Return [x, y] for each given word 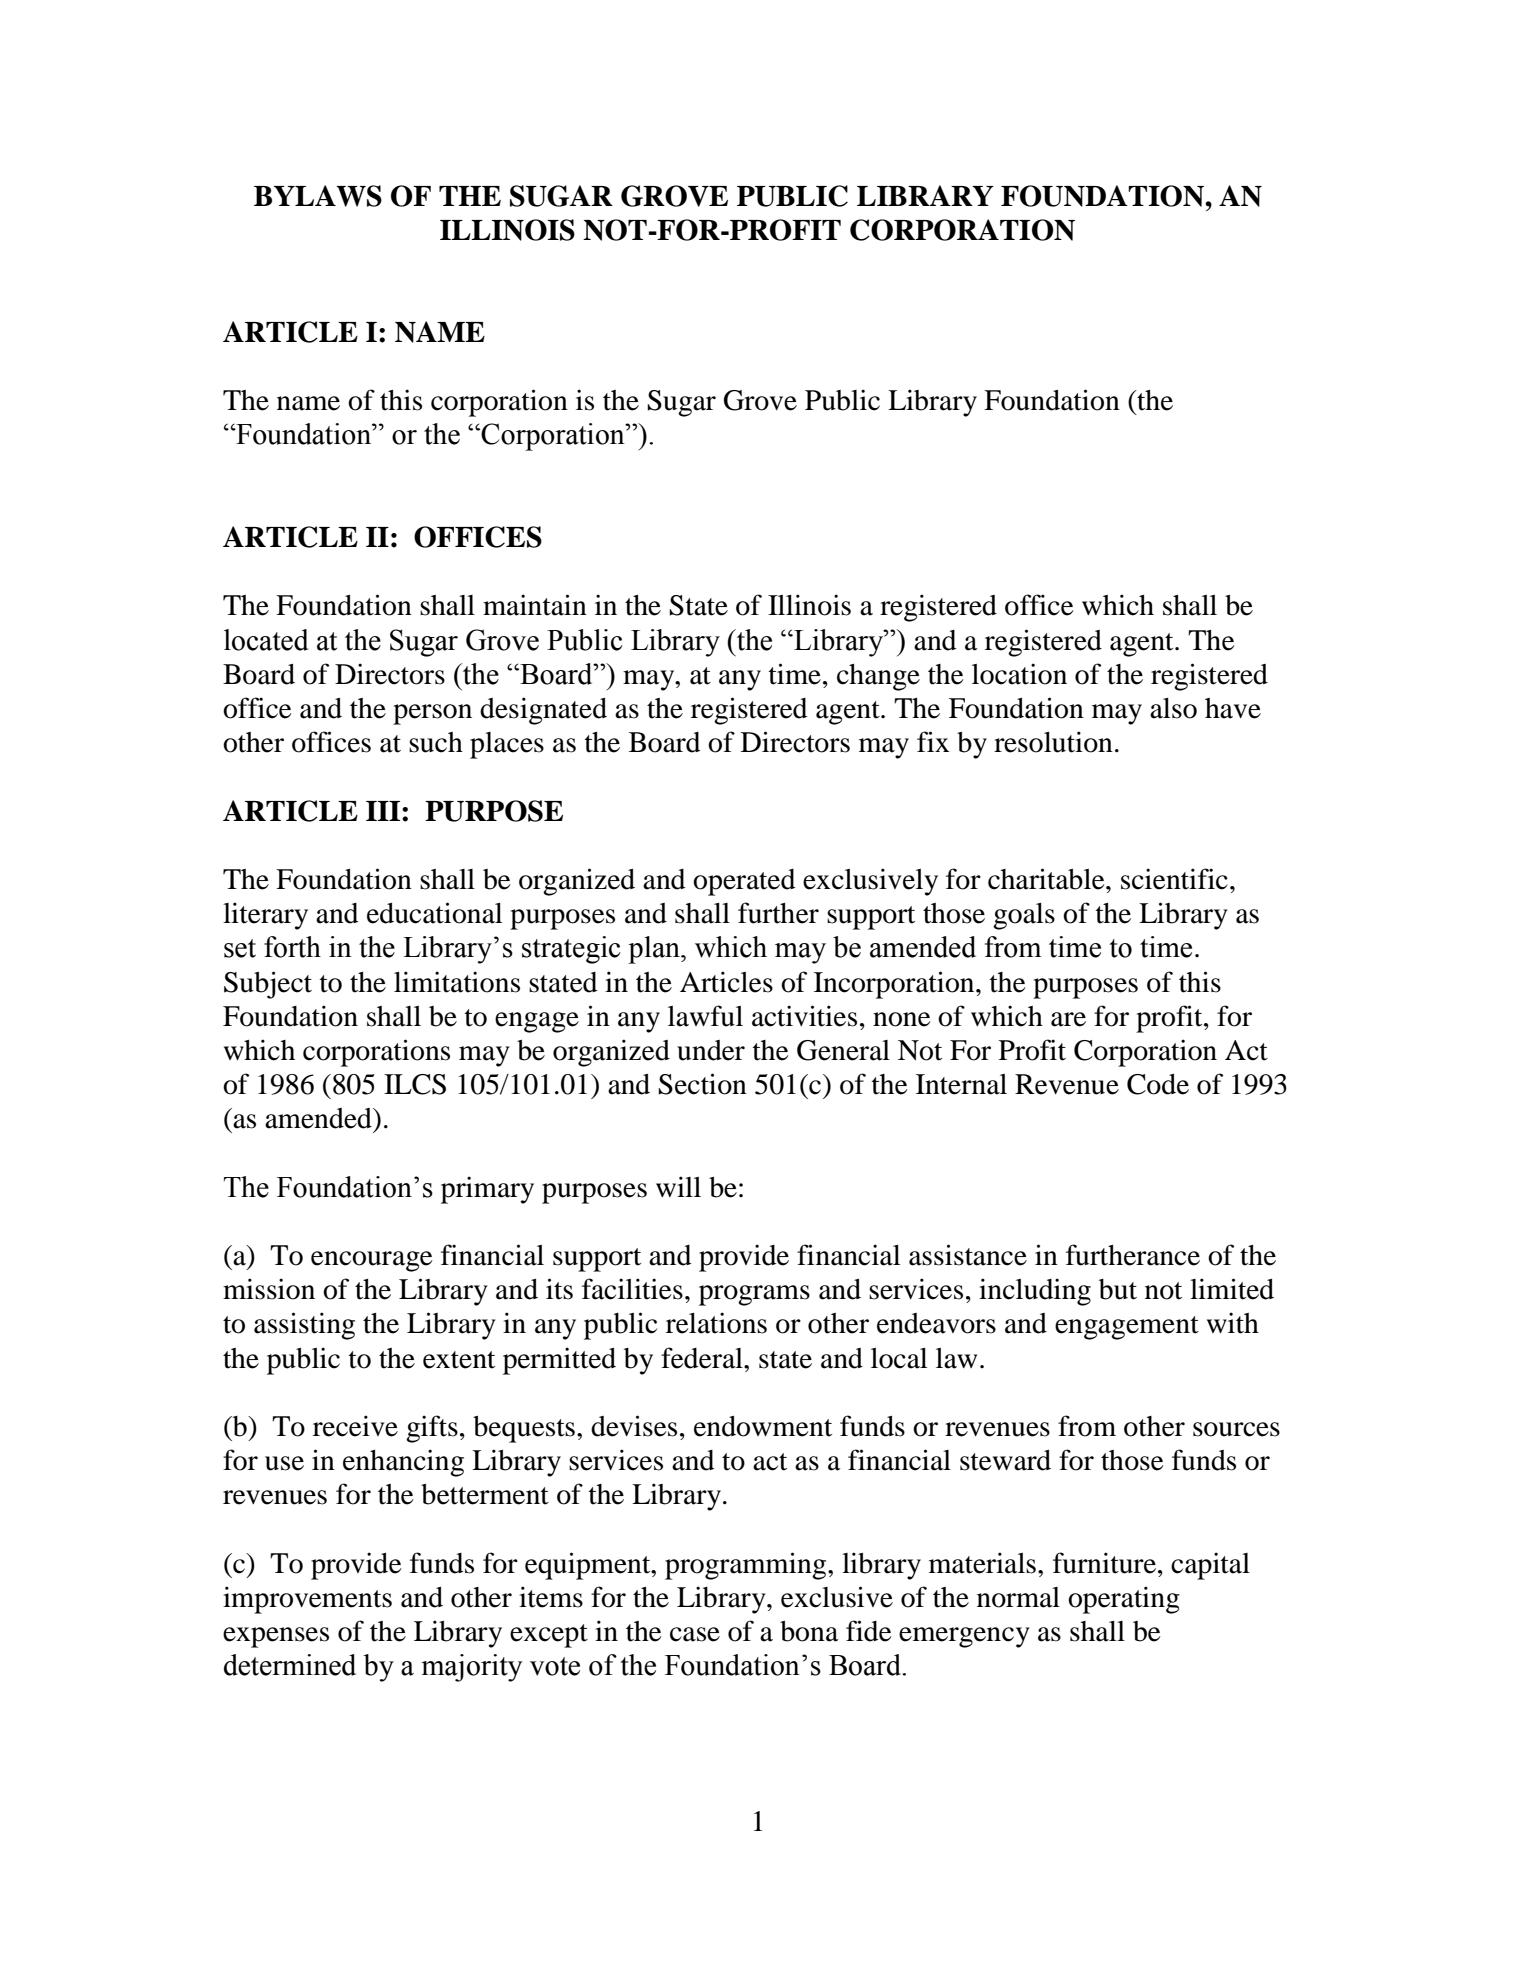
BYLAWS [318, 196]
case [695, 1634]
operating [1124, 1600]
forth [292, 947]
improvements [307, 1600]
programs [754, 1295]
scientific [1174, 879]
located [266, 640]
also [1173, 708]
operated [744, 882]
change [878, 677]
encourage [372, 1261]
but [1118, 1289]
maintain [535, 605]
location [1019, 674]
